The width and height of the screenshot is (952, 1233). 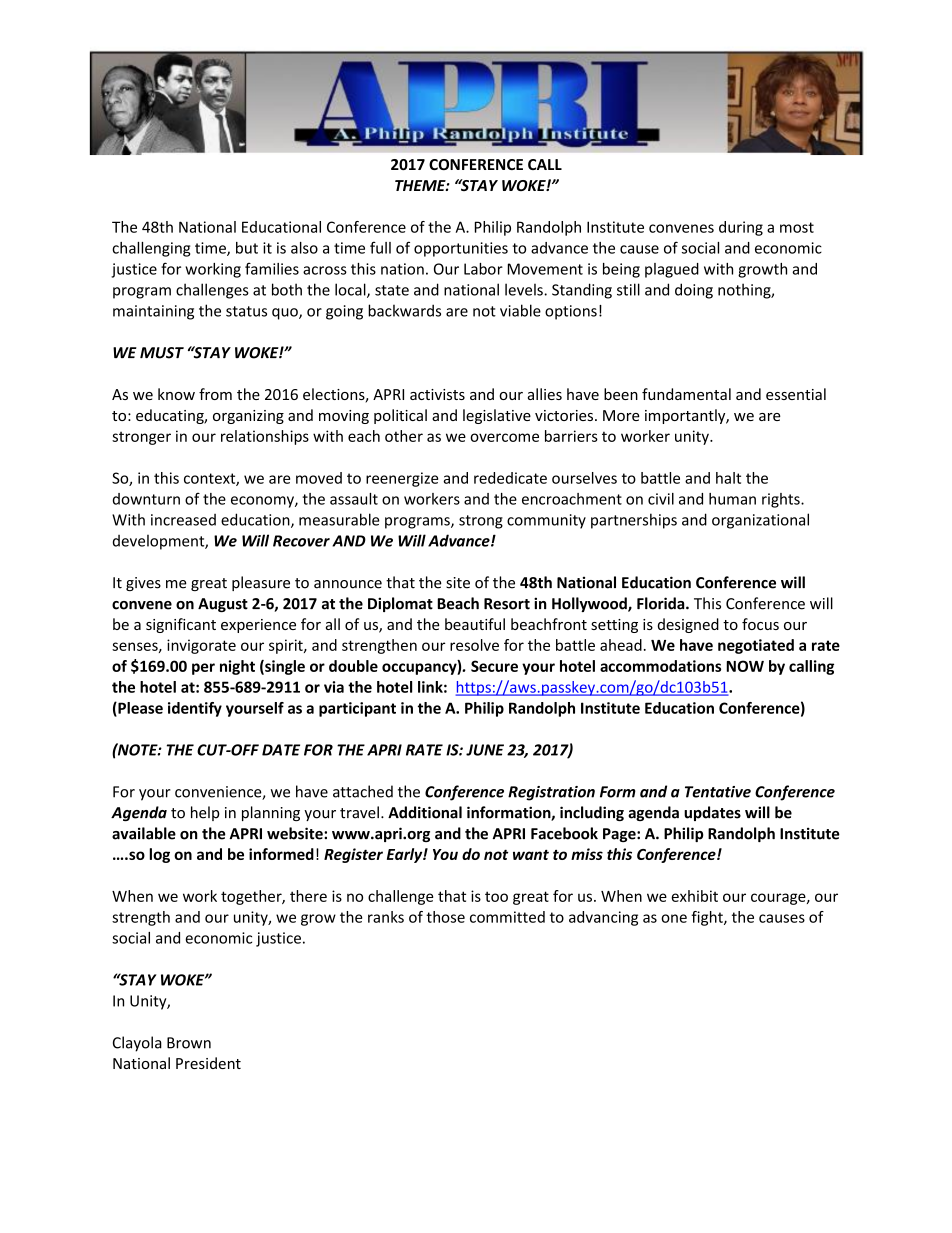 I want to click on opportunities, so click(x=461, y=249).
